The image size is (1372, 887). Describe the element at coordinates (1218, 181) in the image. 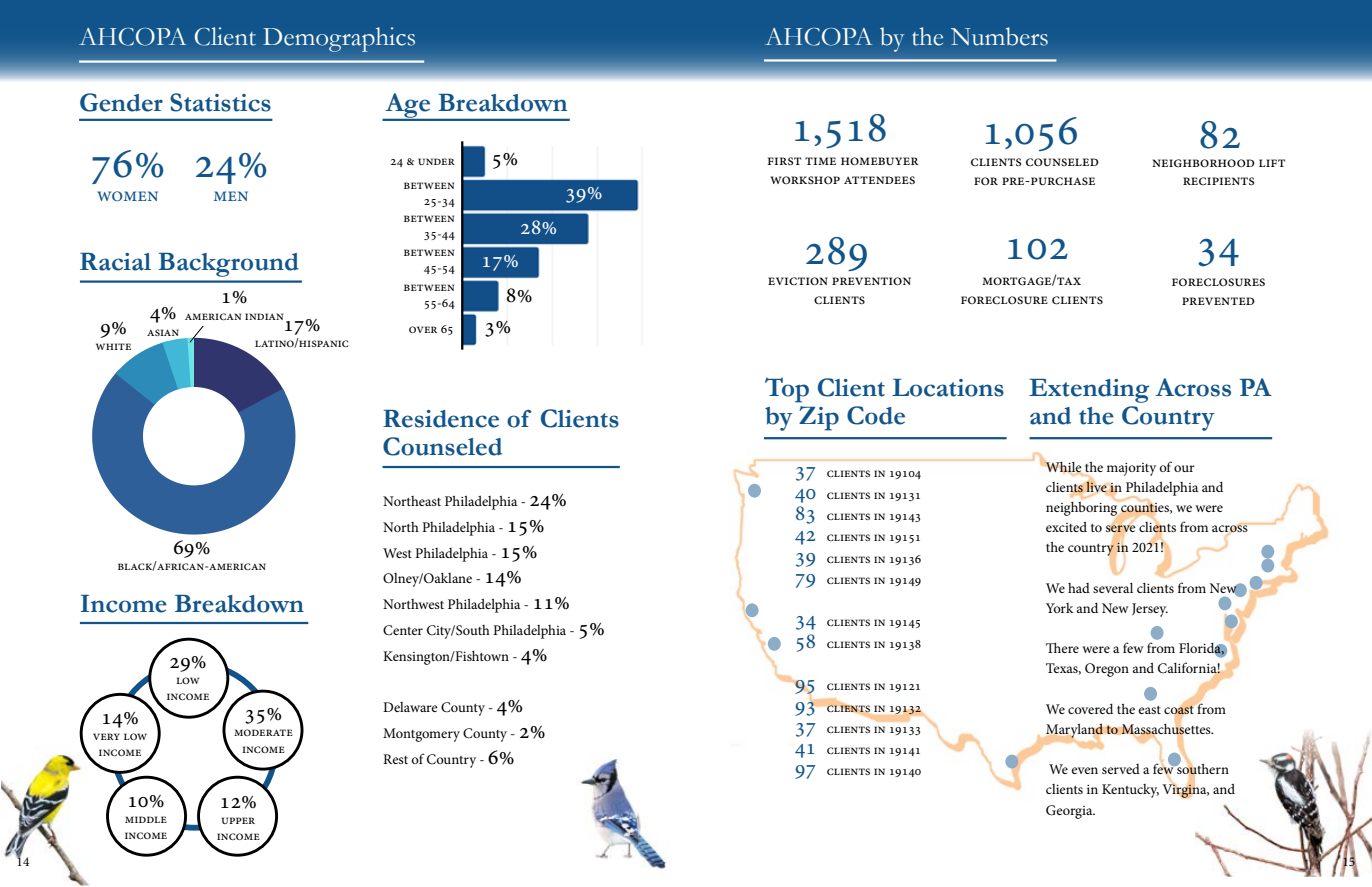

I see `recipients` at that location.
